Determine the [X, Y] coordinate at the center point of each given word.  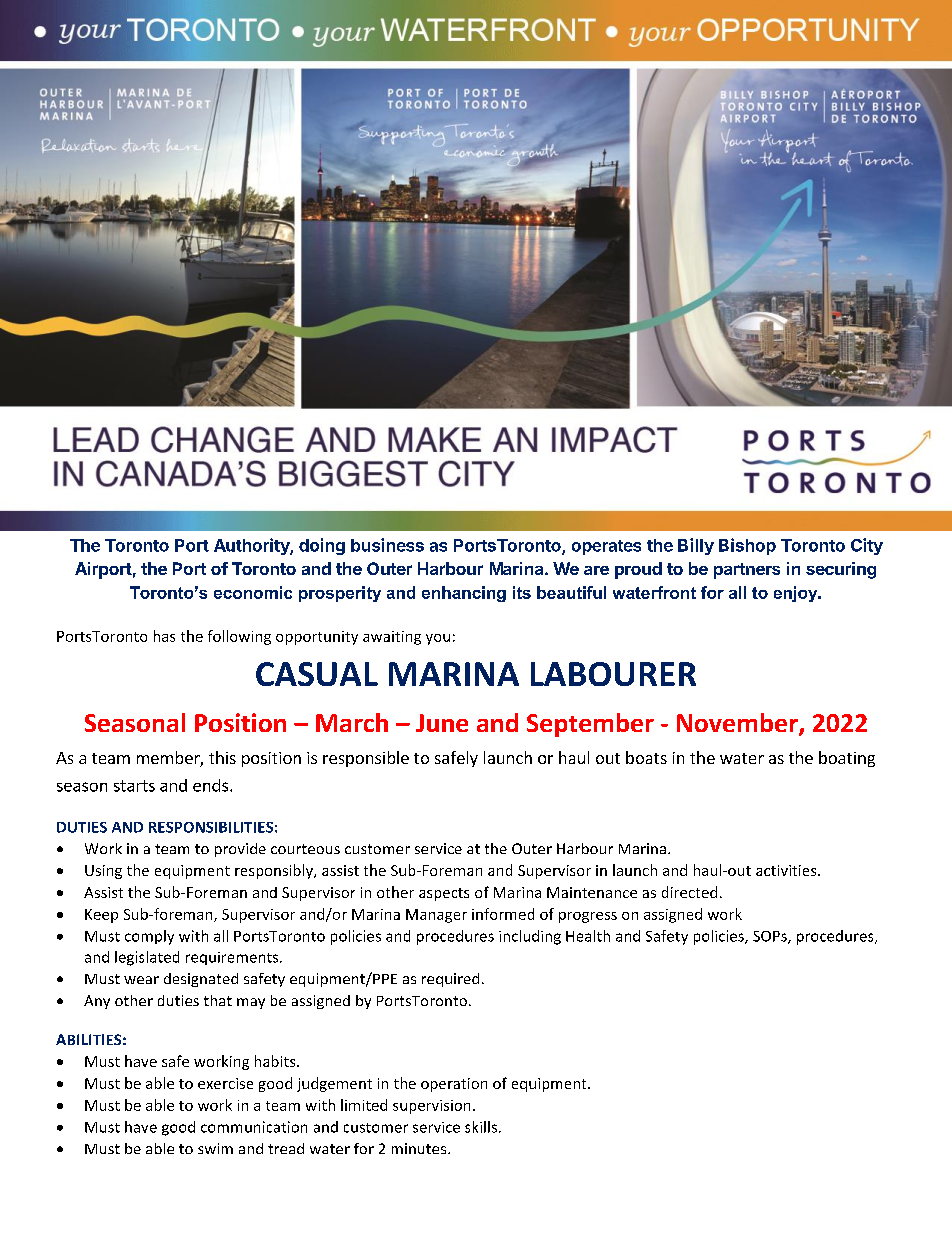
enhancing [464, 594]
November [738, 724]
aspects [444, 894]
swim [215, 1148]
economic [253, 592]
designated [201, 980]
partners [747, 571]
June [442, 723]
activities [787, 870]
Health [588, 936]
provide [240, 850]
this [222, 757]
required [450, 980]
